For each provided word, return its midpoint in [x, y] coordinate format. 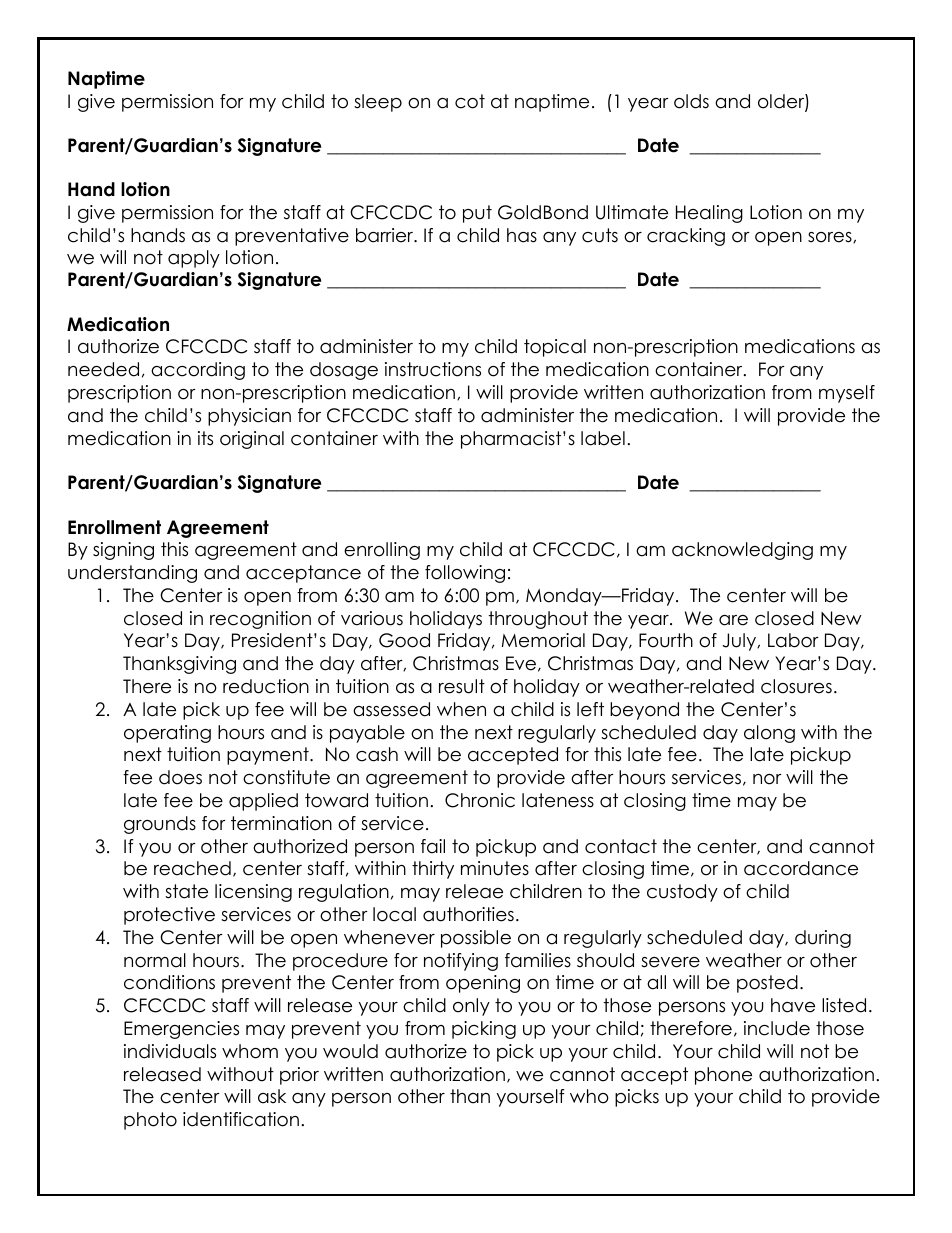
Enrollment [114, 527]
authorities [468, 914]
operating [167, 734]
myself [847, 394]
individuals [170, 1051]
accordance [801, 868]
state [186, 891]
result [462, 686]
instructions [433, 369]
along [769, 734]
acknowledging [742, 551]
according [198, 371]
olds [691, 101]
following [465, 574]
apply [194, 259]
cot [470, 101]
